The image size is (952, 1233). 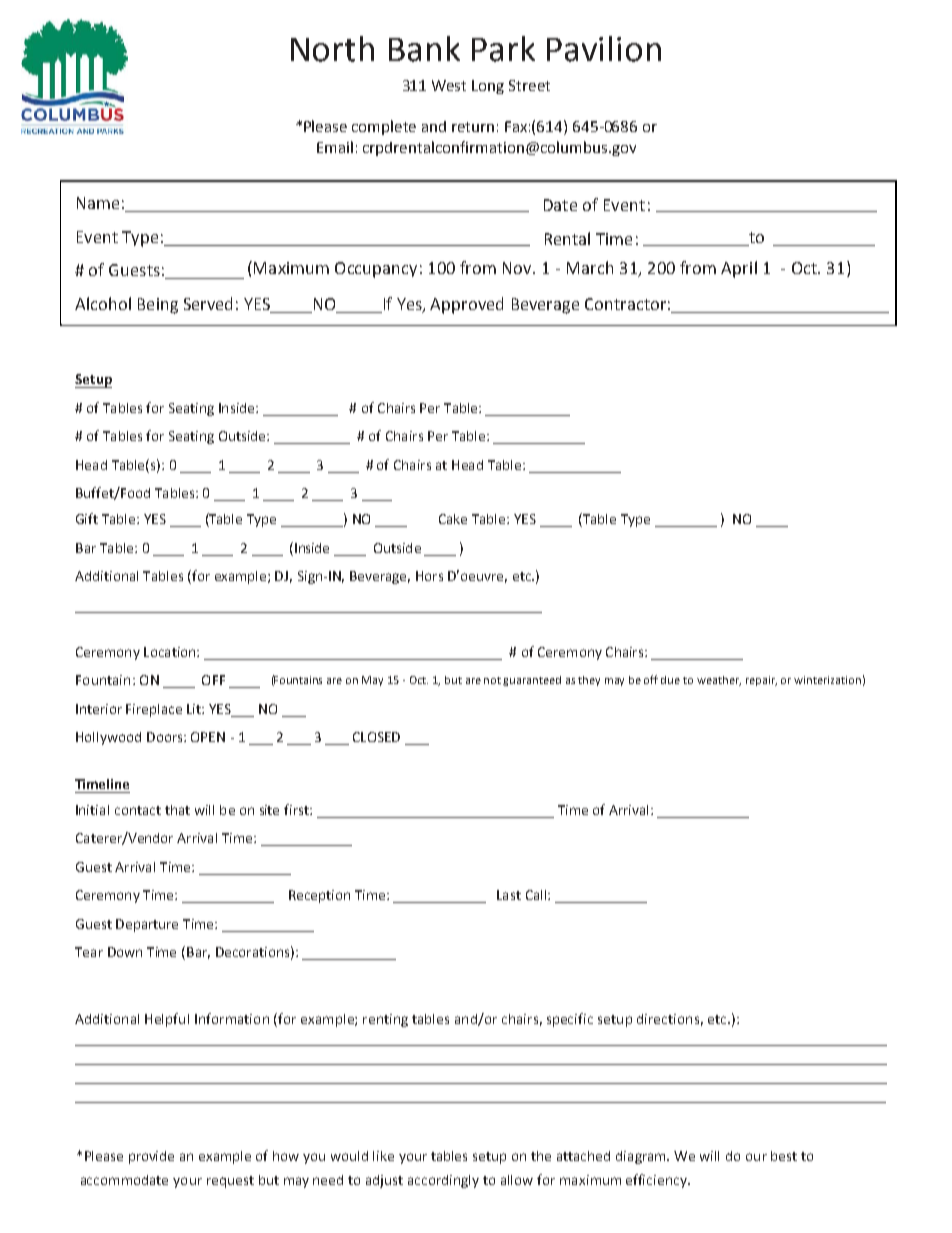 What do you see at coordinates (719, 681) in the page?
I see `weather` at bounding box center [719, 681].
